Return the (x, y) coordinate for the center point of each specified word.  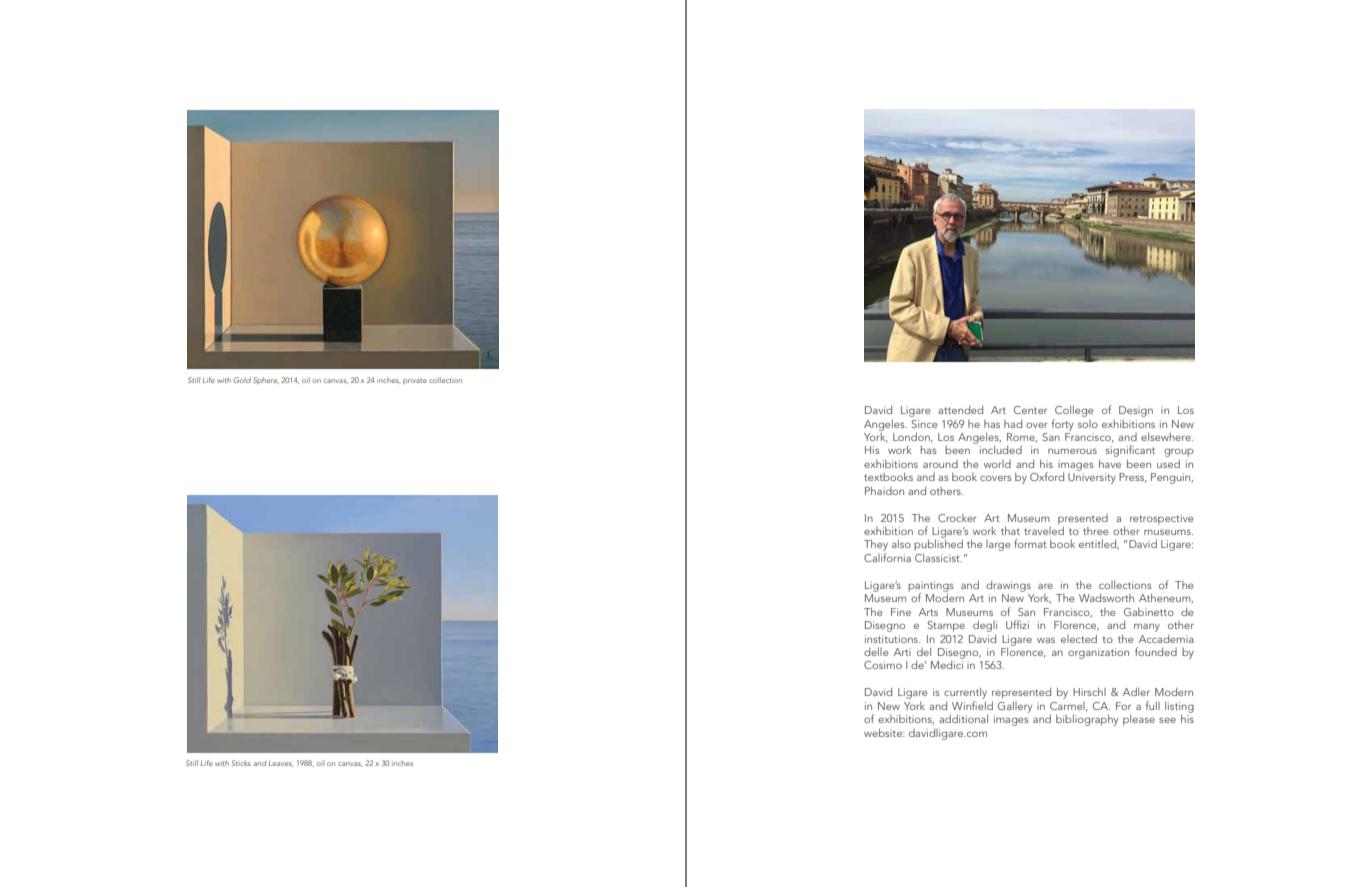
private (415, 382)
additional (963, 718)
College (1074, 411)
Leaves (280, 764)
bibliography (1087, 720)
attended (960, 409)
